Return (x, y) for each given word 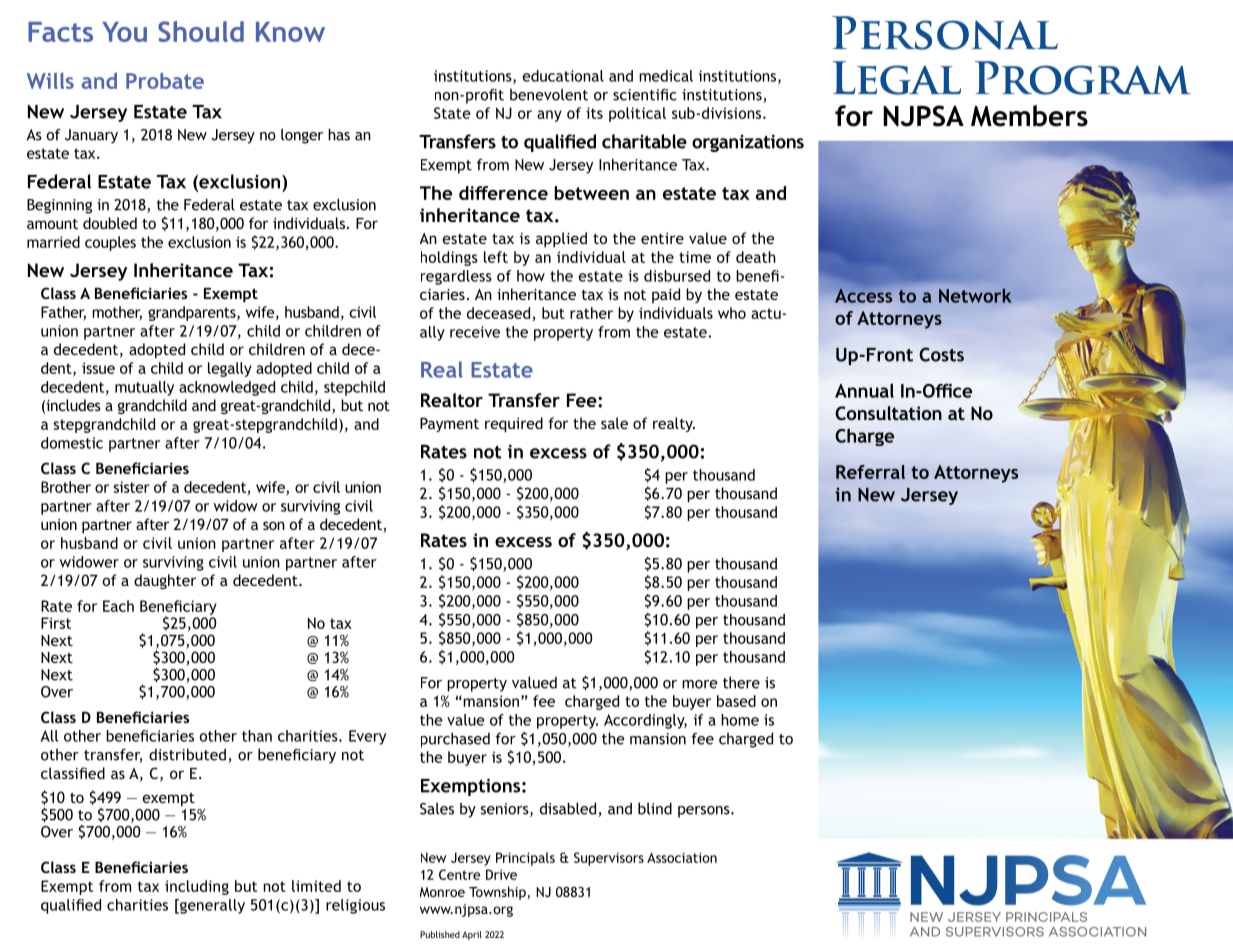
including (197, 887)
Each (118, 606)
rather (591, 313)
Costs (941, 354)
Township (497, 893)
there (741, 682)
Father (63, 313)
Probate (165, 80)
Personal (945, 33)
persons (705, 812)
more (700, 684)
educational (563, 76)
